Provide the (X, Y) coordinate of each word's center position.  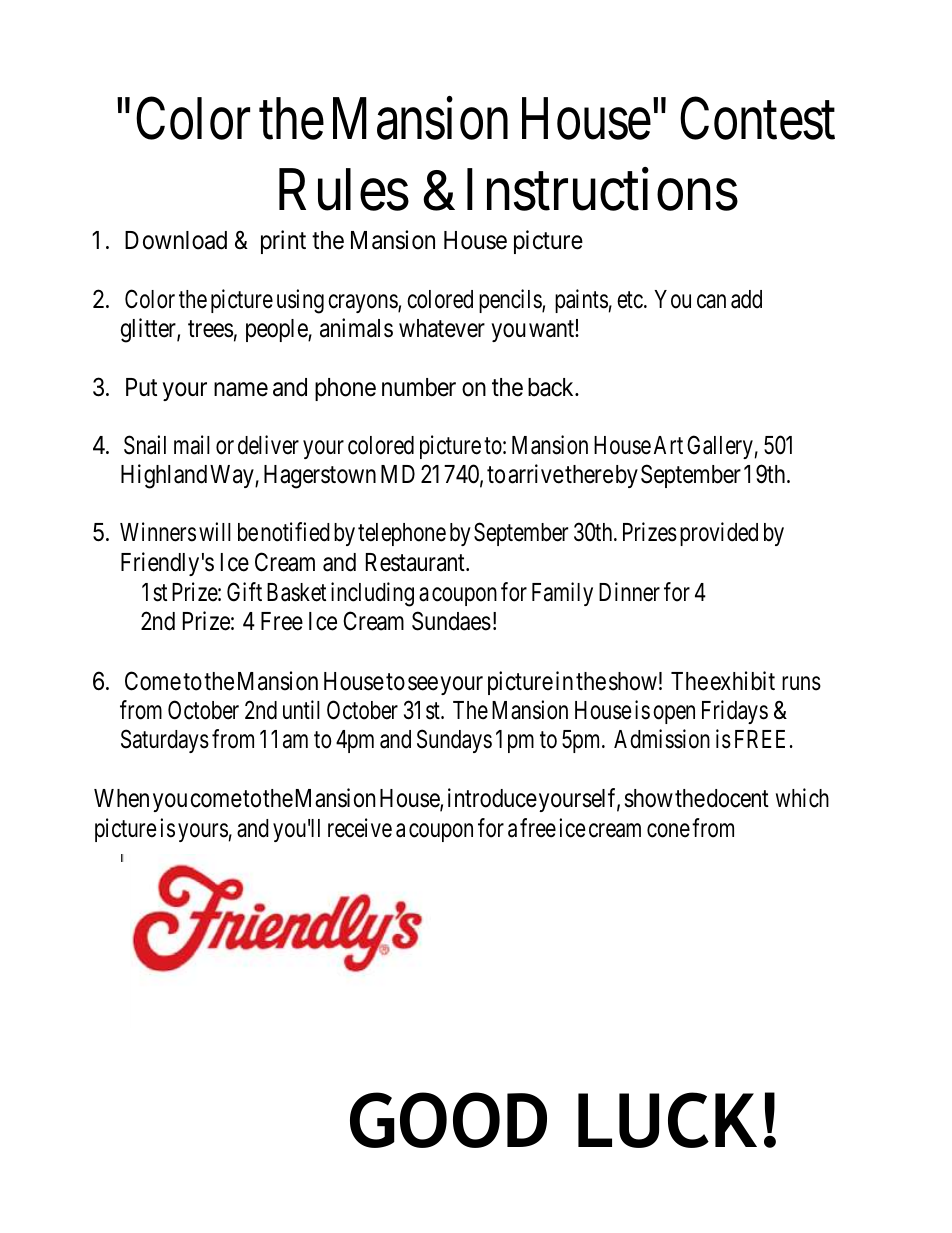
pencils (511, 301)
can (711, 301)
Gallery (720, 447)
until (301, 709)
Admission (662, 739)
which (802, 798)
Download (176, 240)
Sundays (454, 741)
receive (360, 828)
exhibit (743, 681)
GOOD (448, 1120)
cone (668, 830)
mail (192, 445)
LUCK (667, 1120)
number (419, 387)
